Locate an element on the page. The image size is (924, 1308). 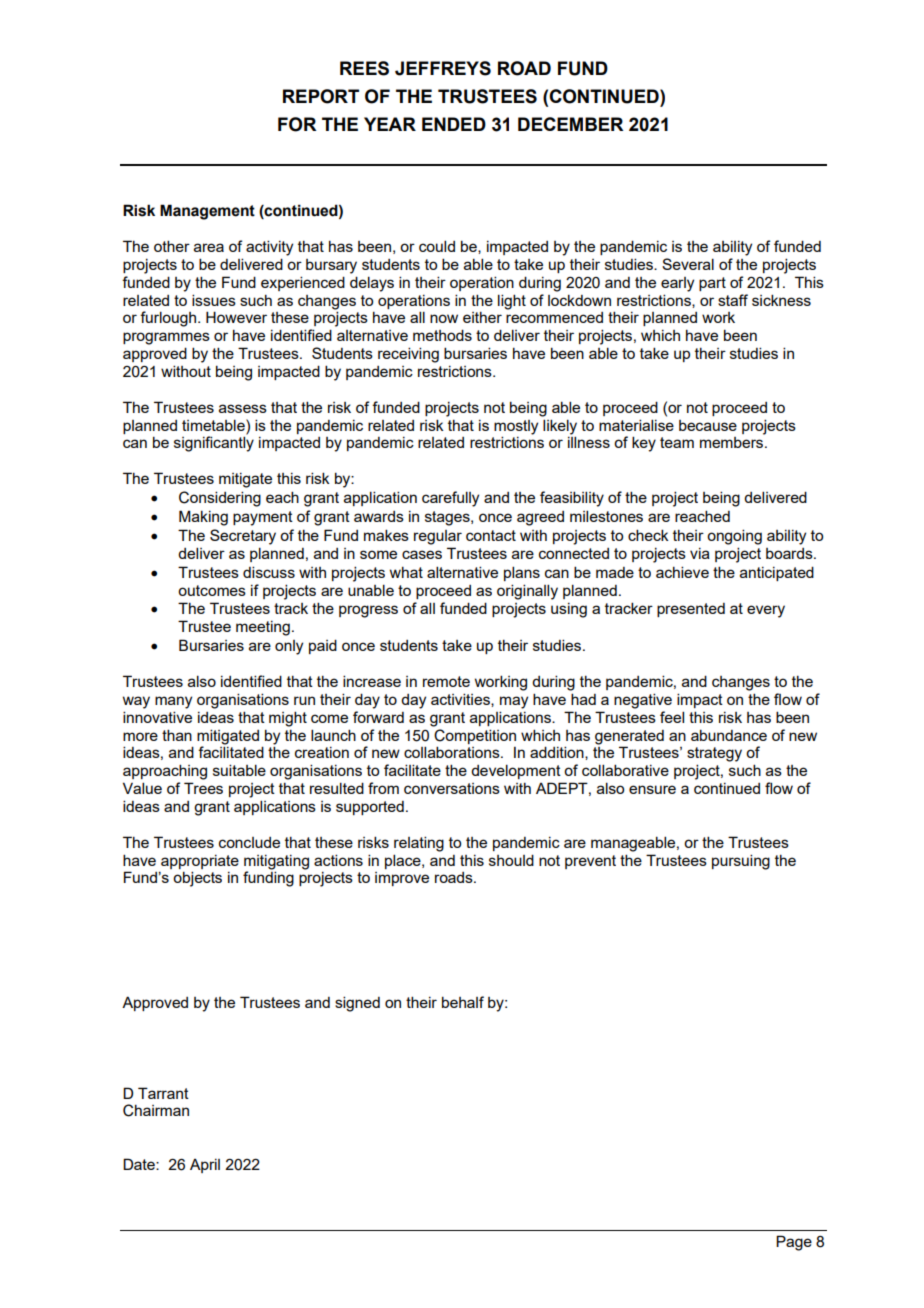
Page is located at coordinates (794, 1243).
